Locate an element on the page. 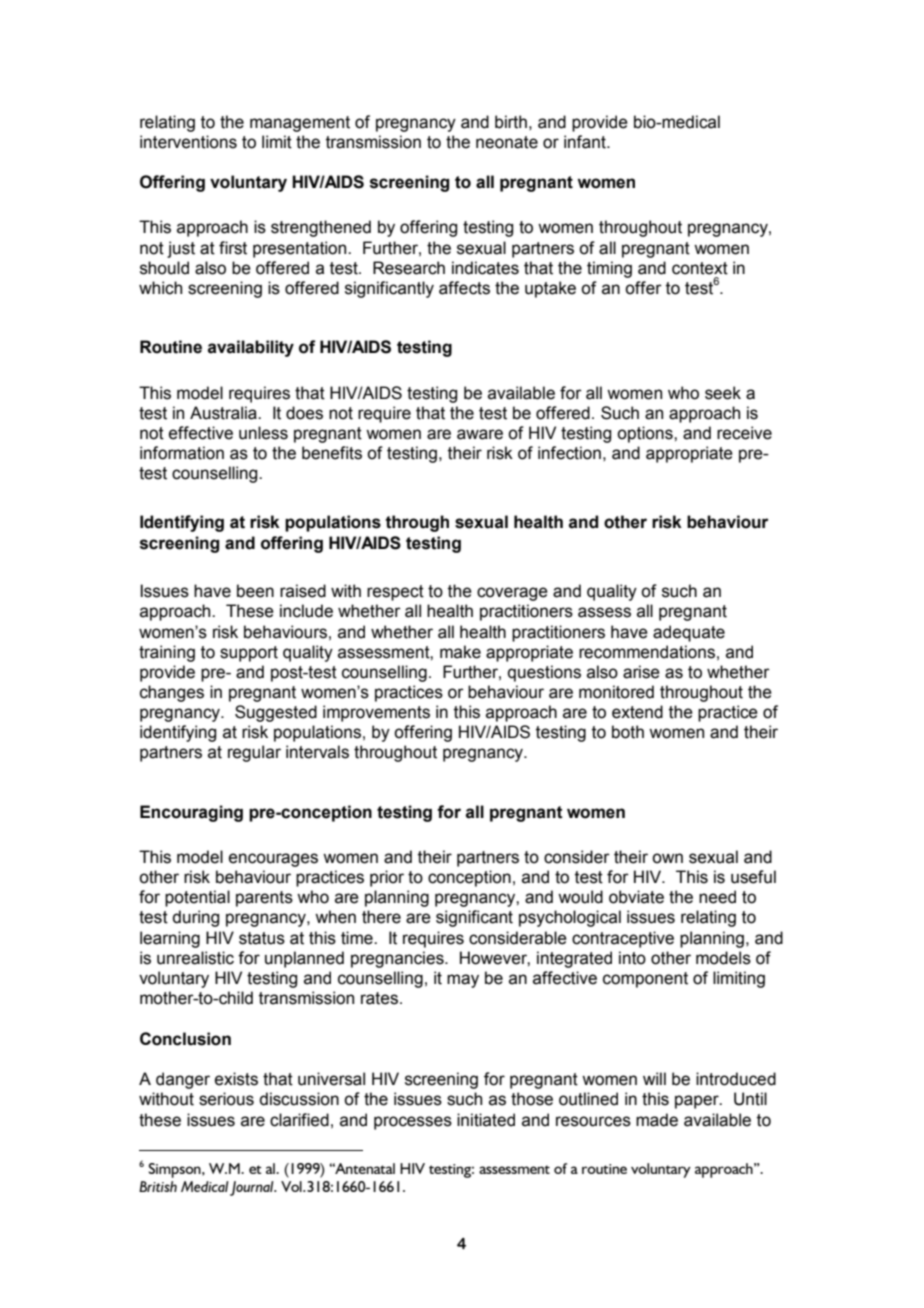 This document has height=1308, width=924. initiated is located at coordinates (486, 1120).
